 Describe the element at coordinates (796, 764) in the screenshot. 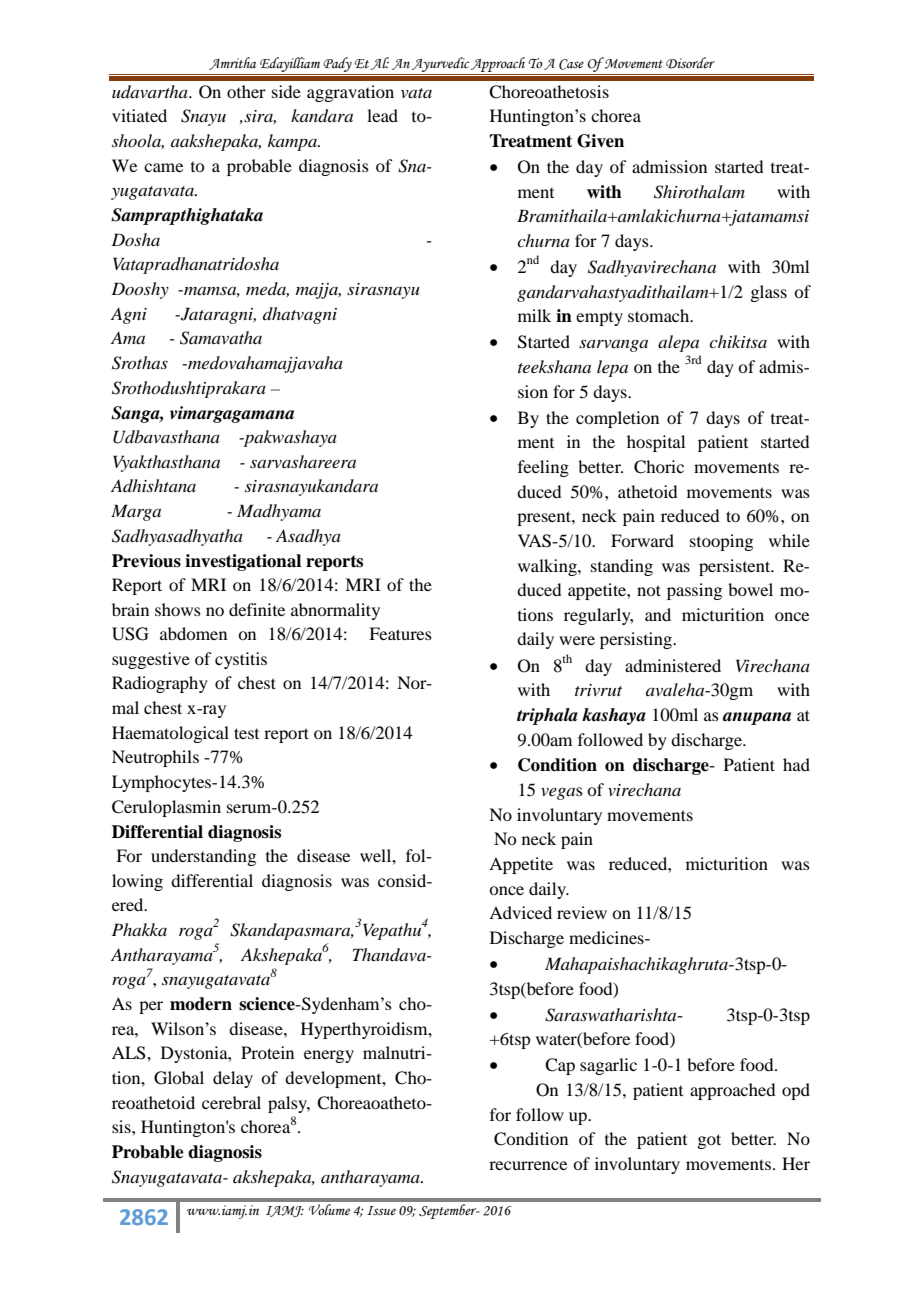

I see `had` at that location.
